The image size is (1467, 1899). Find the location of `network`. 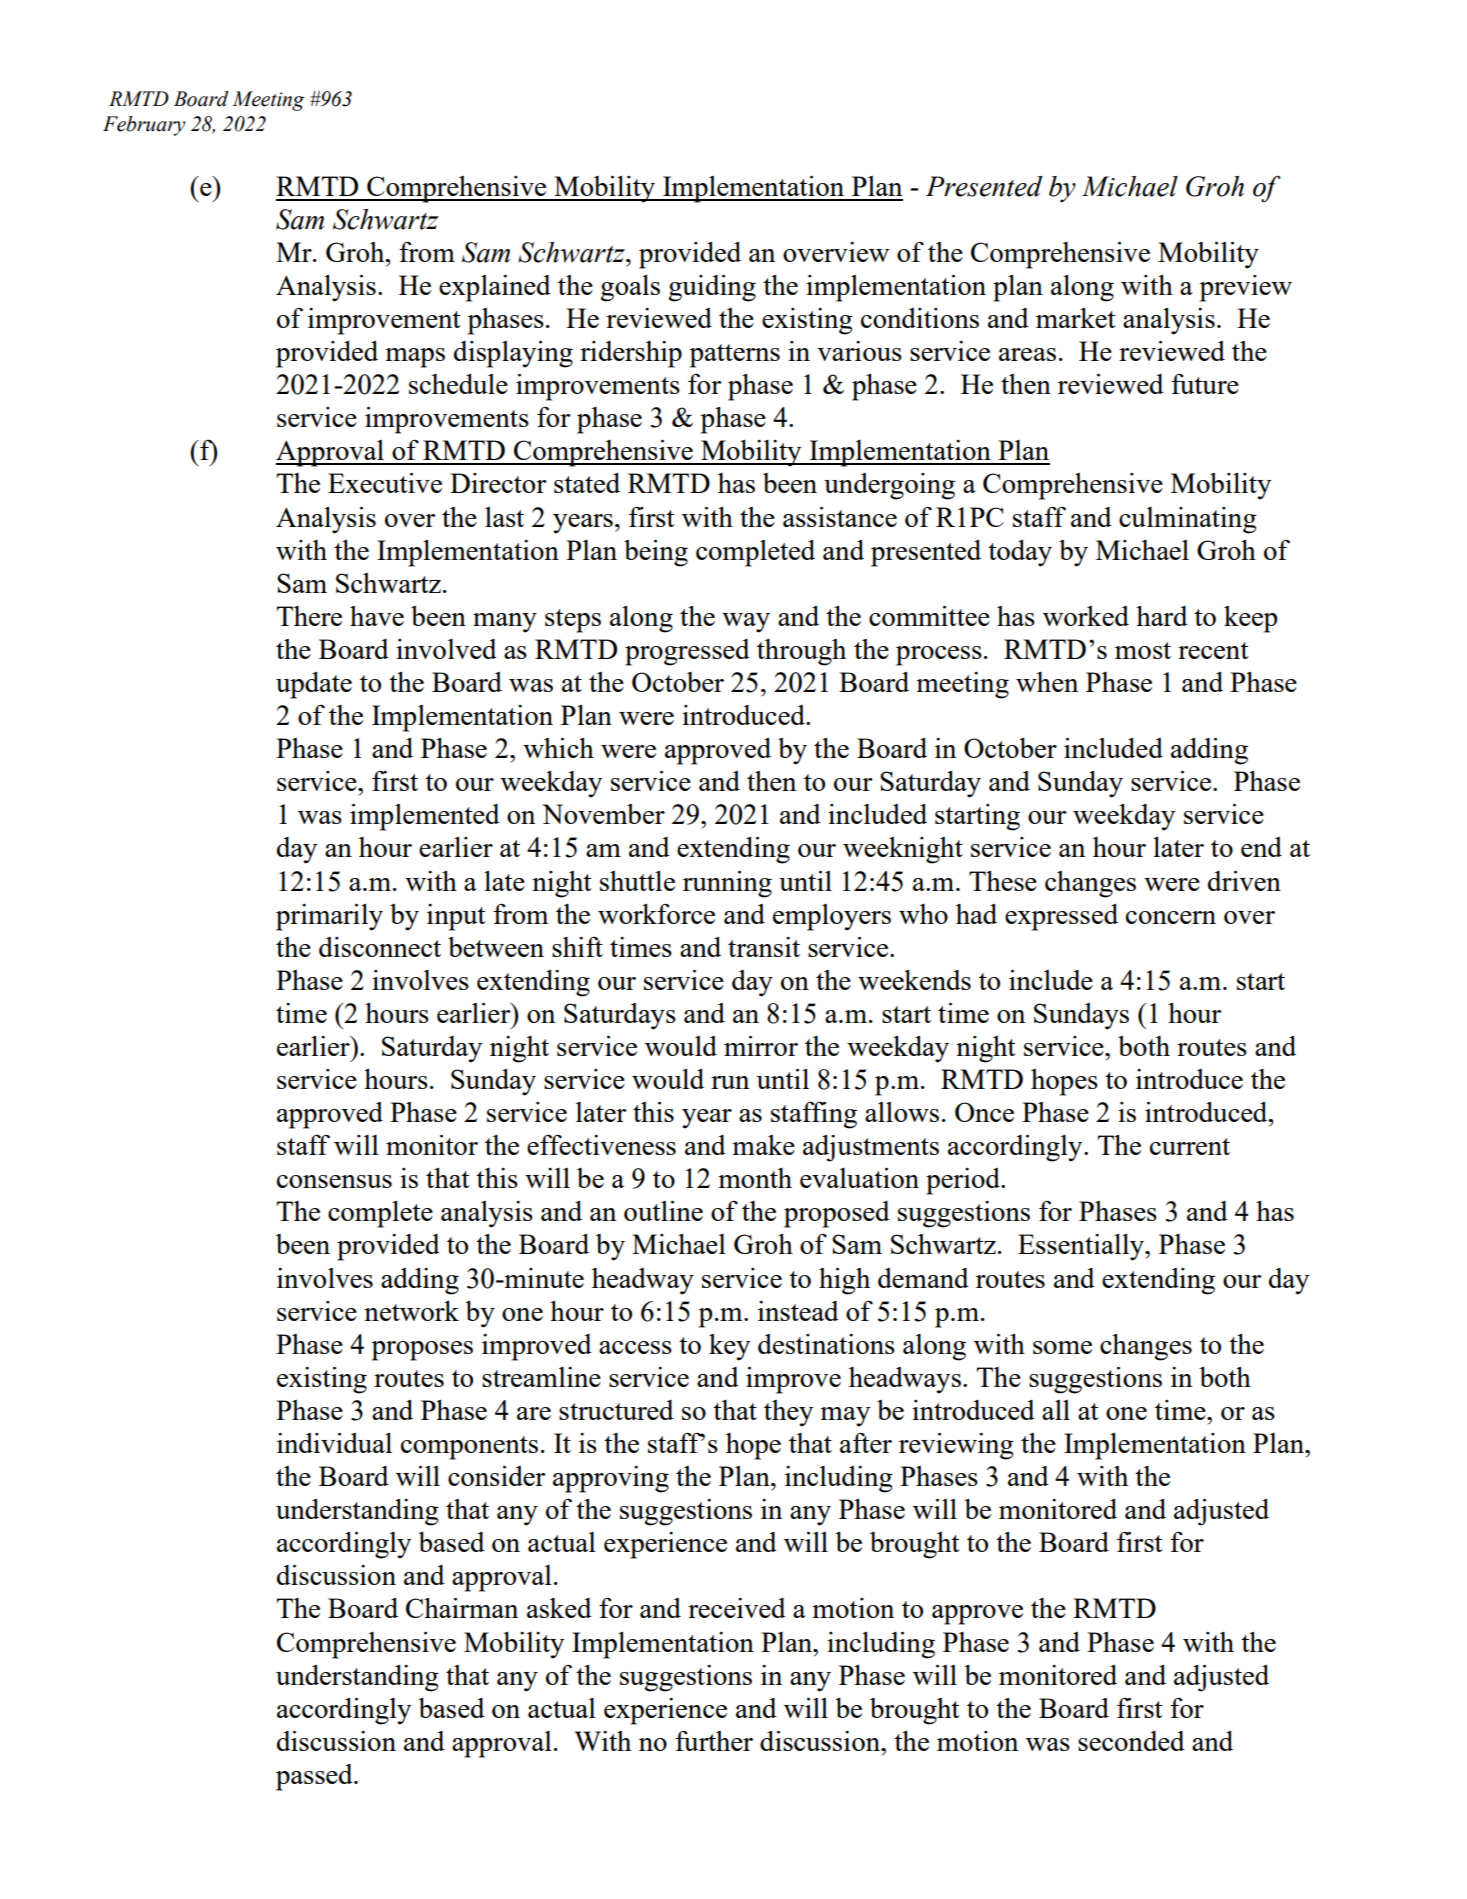

network is located at coordinates (411, 1311).
